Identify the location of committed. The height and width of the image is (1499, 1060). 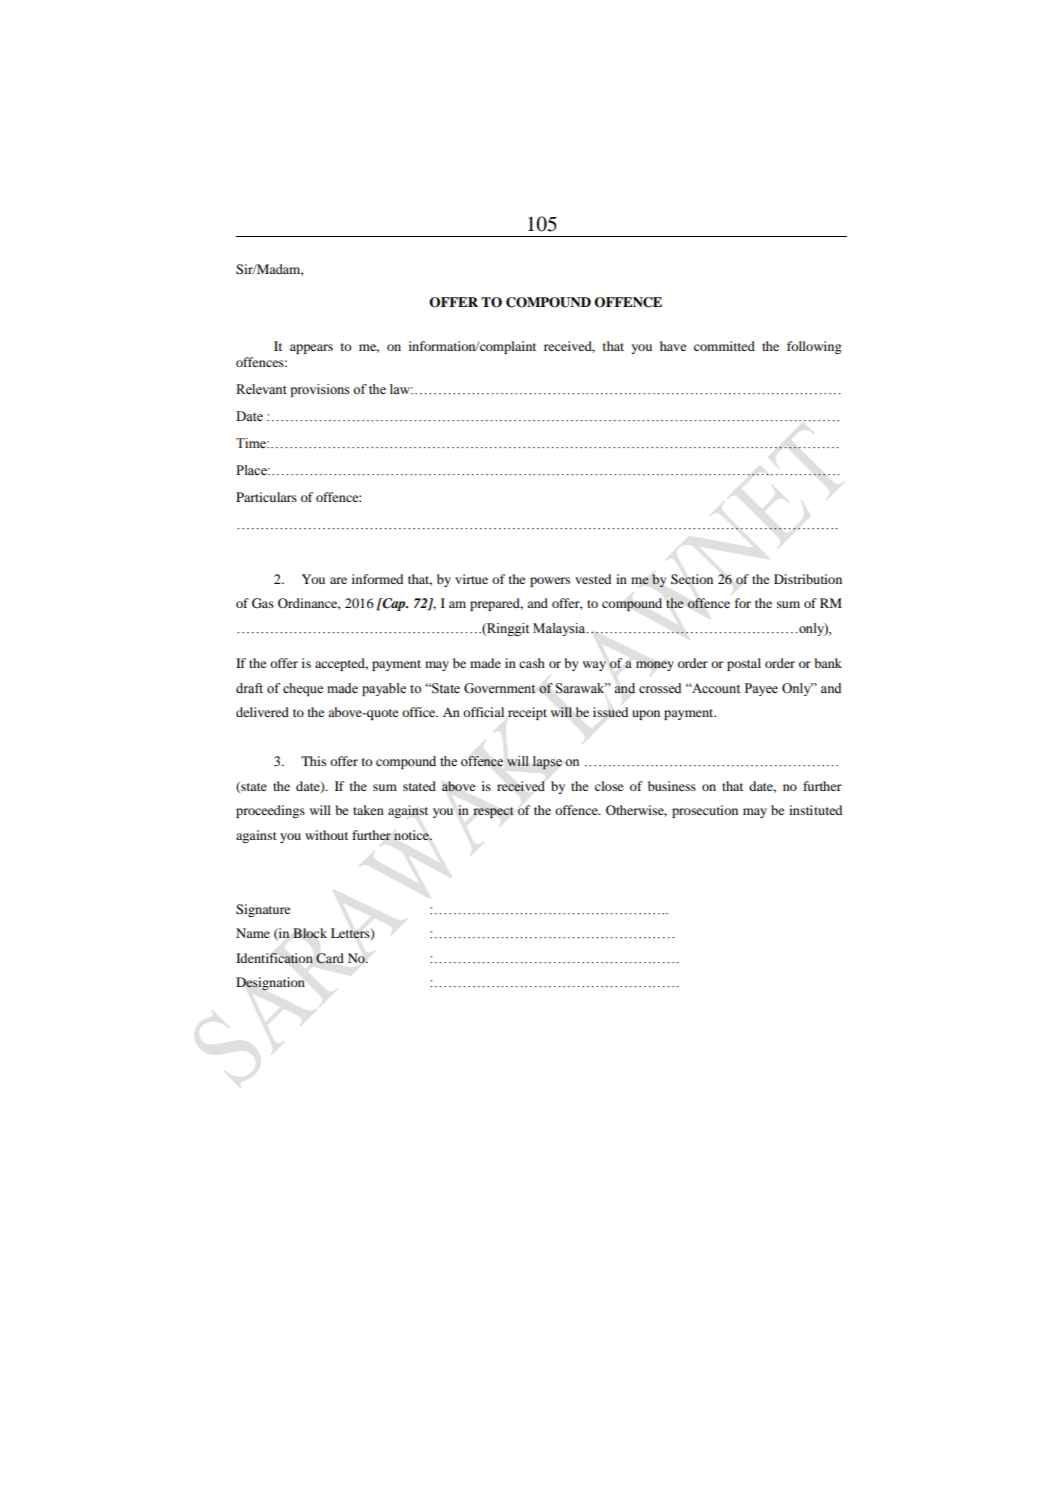
(724, 346).
